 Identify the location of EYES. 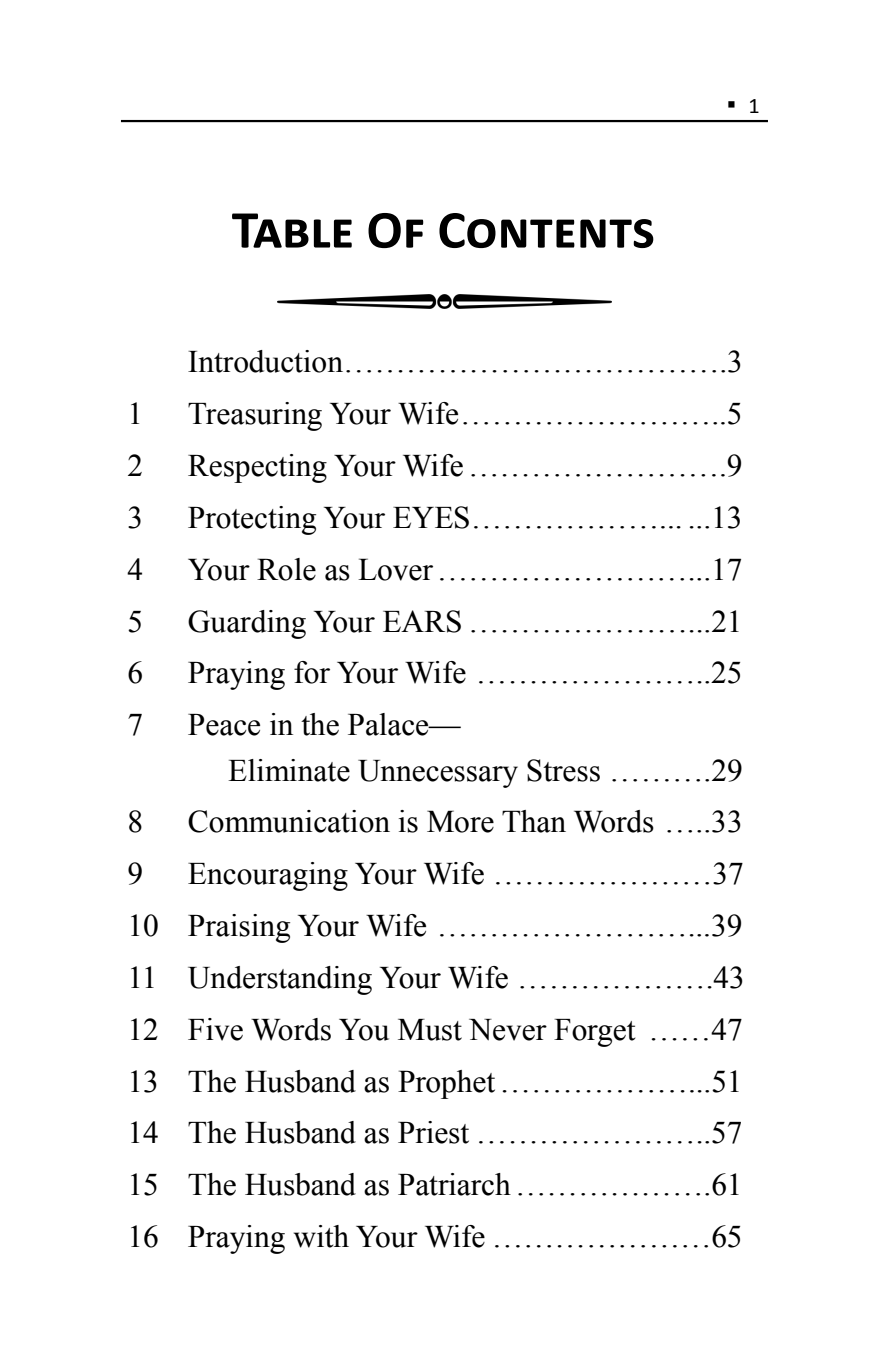
(431, 517).
